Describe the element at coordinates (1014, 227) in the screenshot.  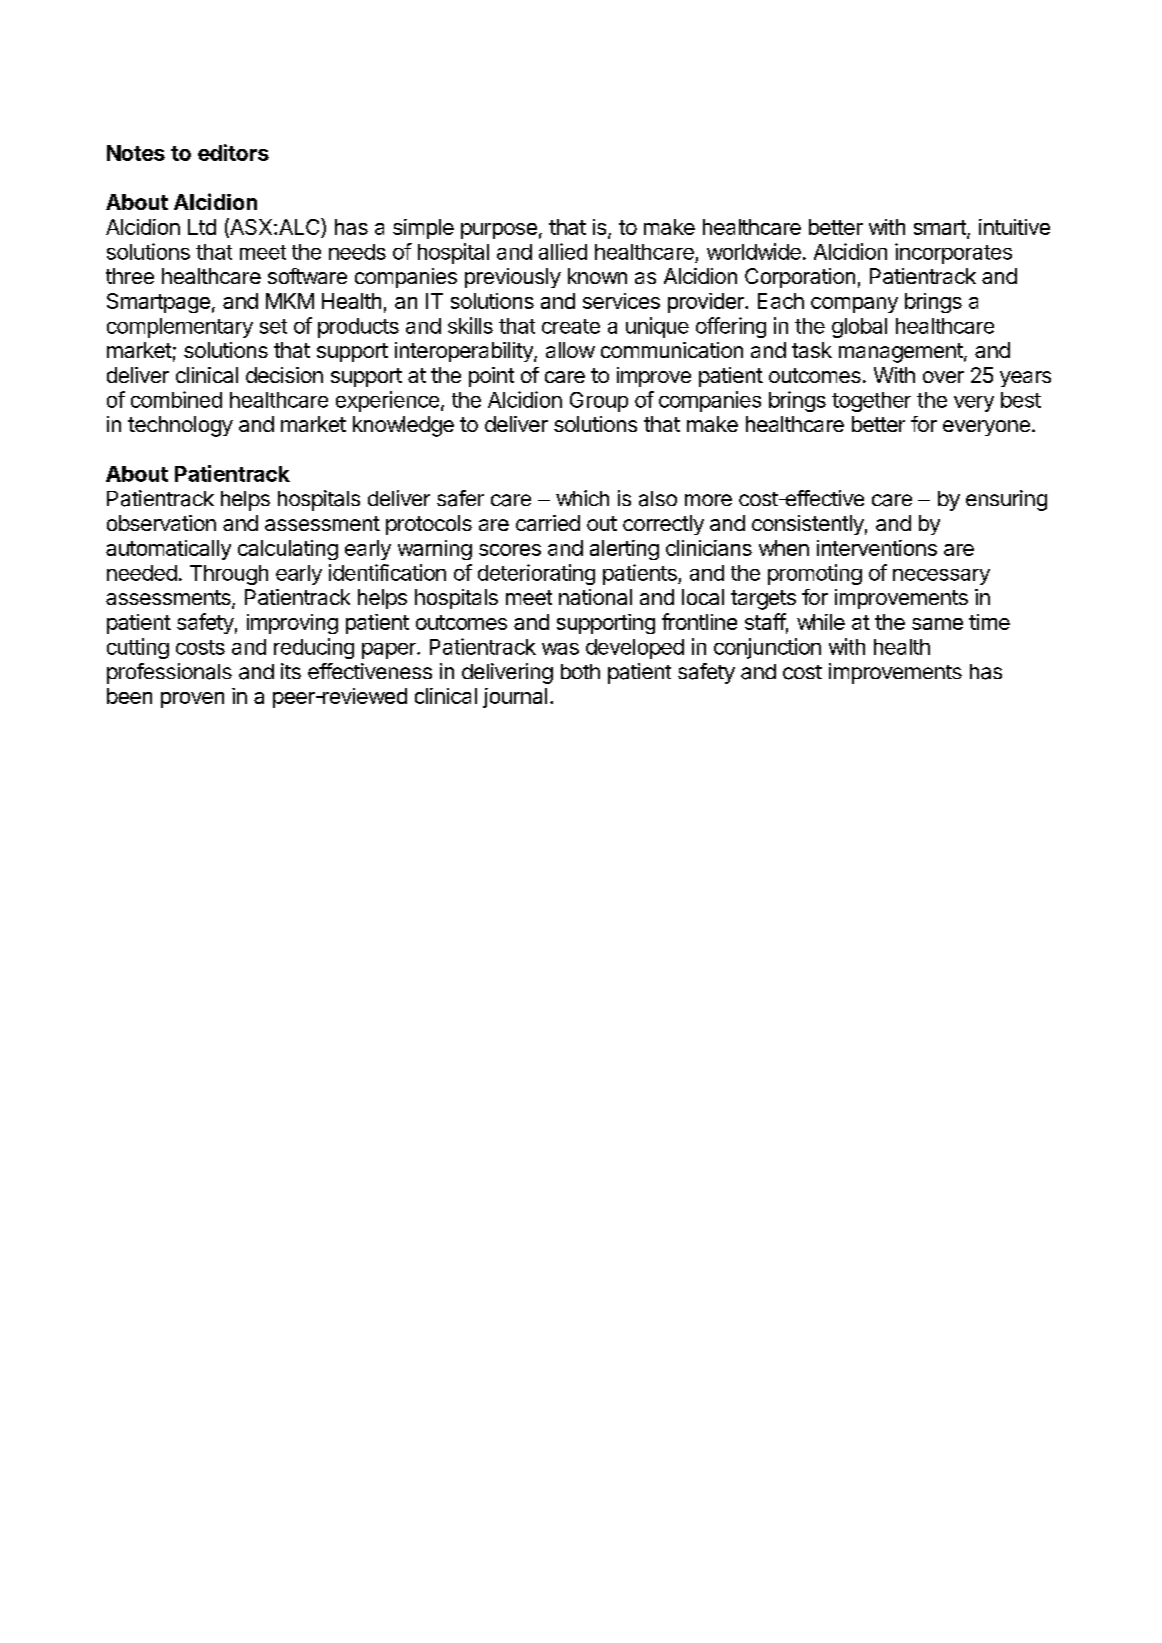
I see `intuitive` at that location.
